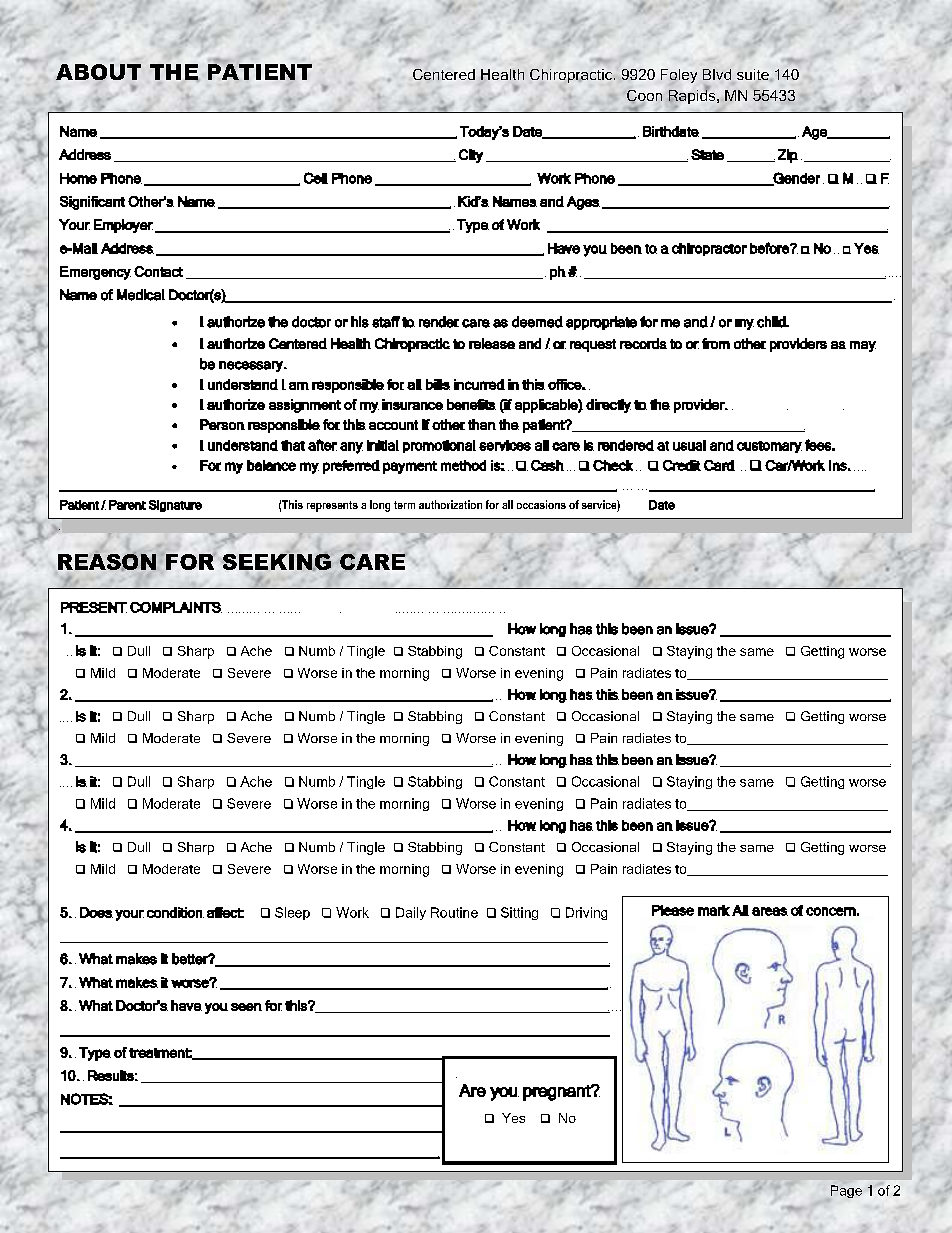  Describe the element at coordinates (714, 910) in the image. I see `mark` at that location.
